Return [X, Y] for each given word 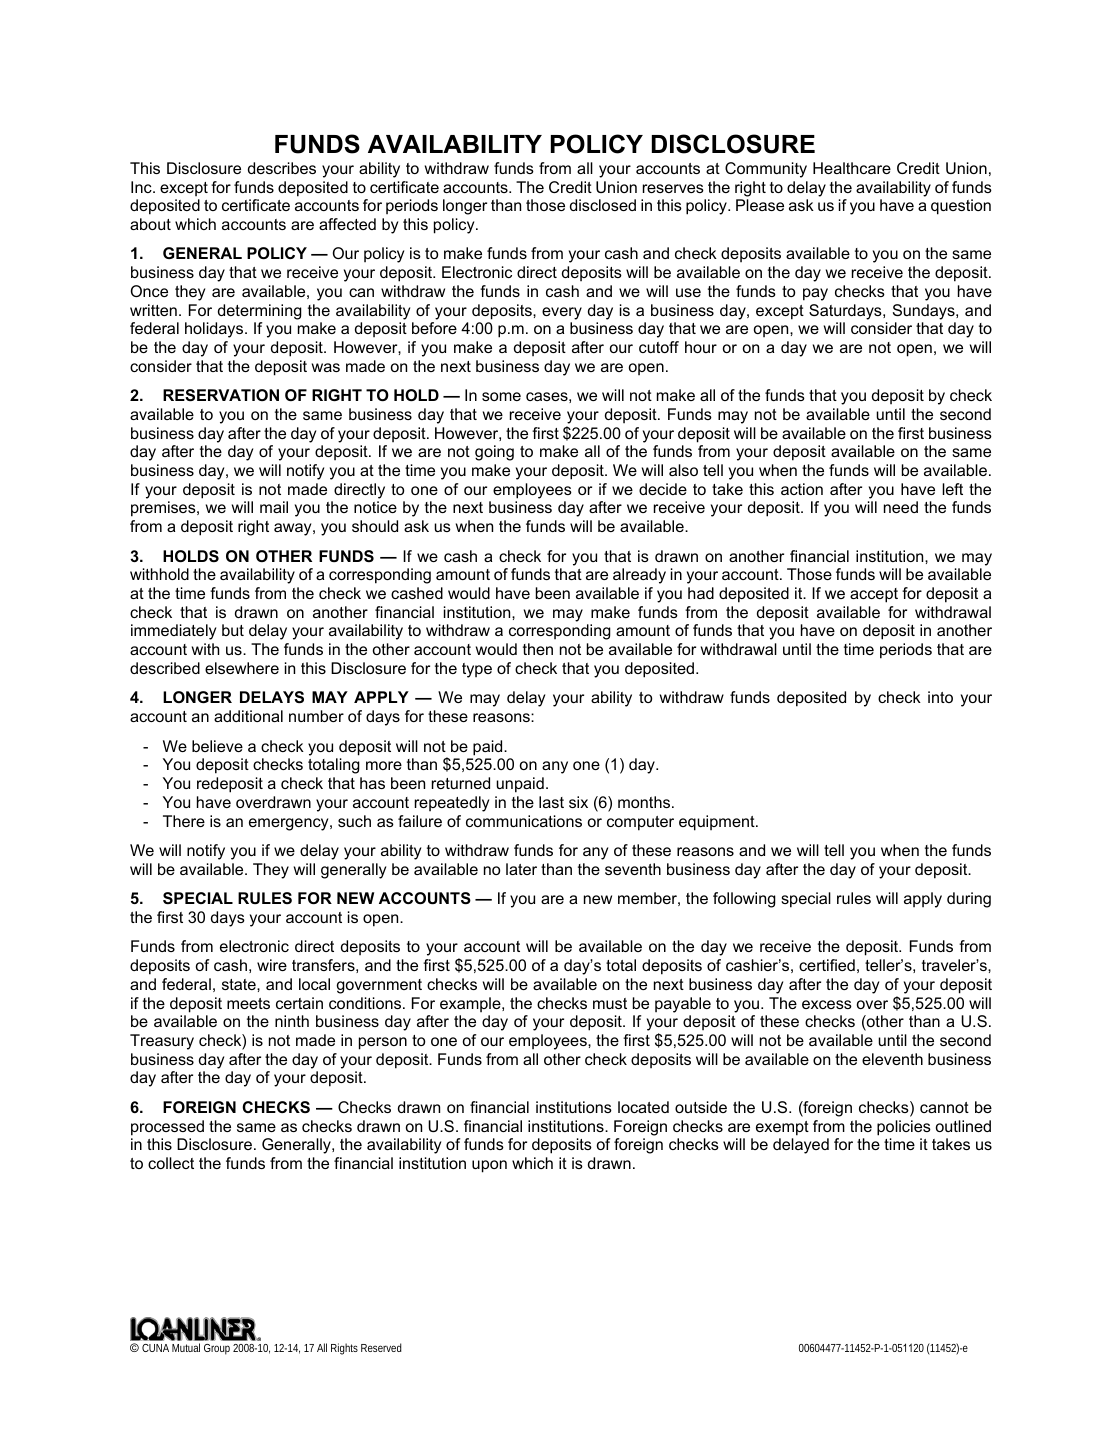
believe [217, 746]
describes [282, 168]
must [610, 1003]
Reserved [381, 1347]
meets [248, 1003]
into [940, 697]
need [901, 507]
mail [274, 507]
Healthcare [852, 168]
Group [217, 1349]
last [551, 802]
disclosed [603, 205]
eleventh [892, 1059]
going [494, 453]
